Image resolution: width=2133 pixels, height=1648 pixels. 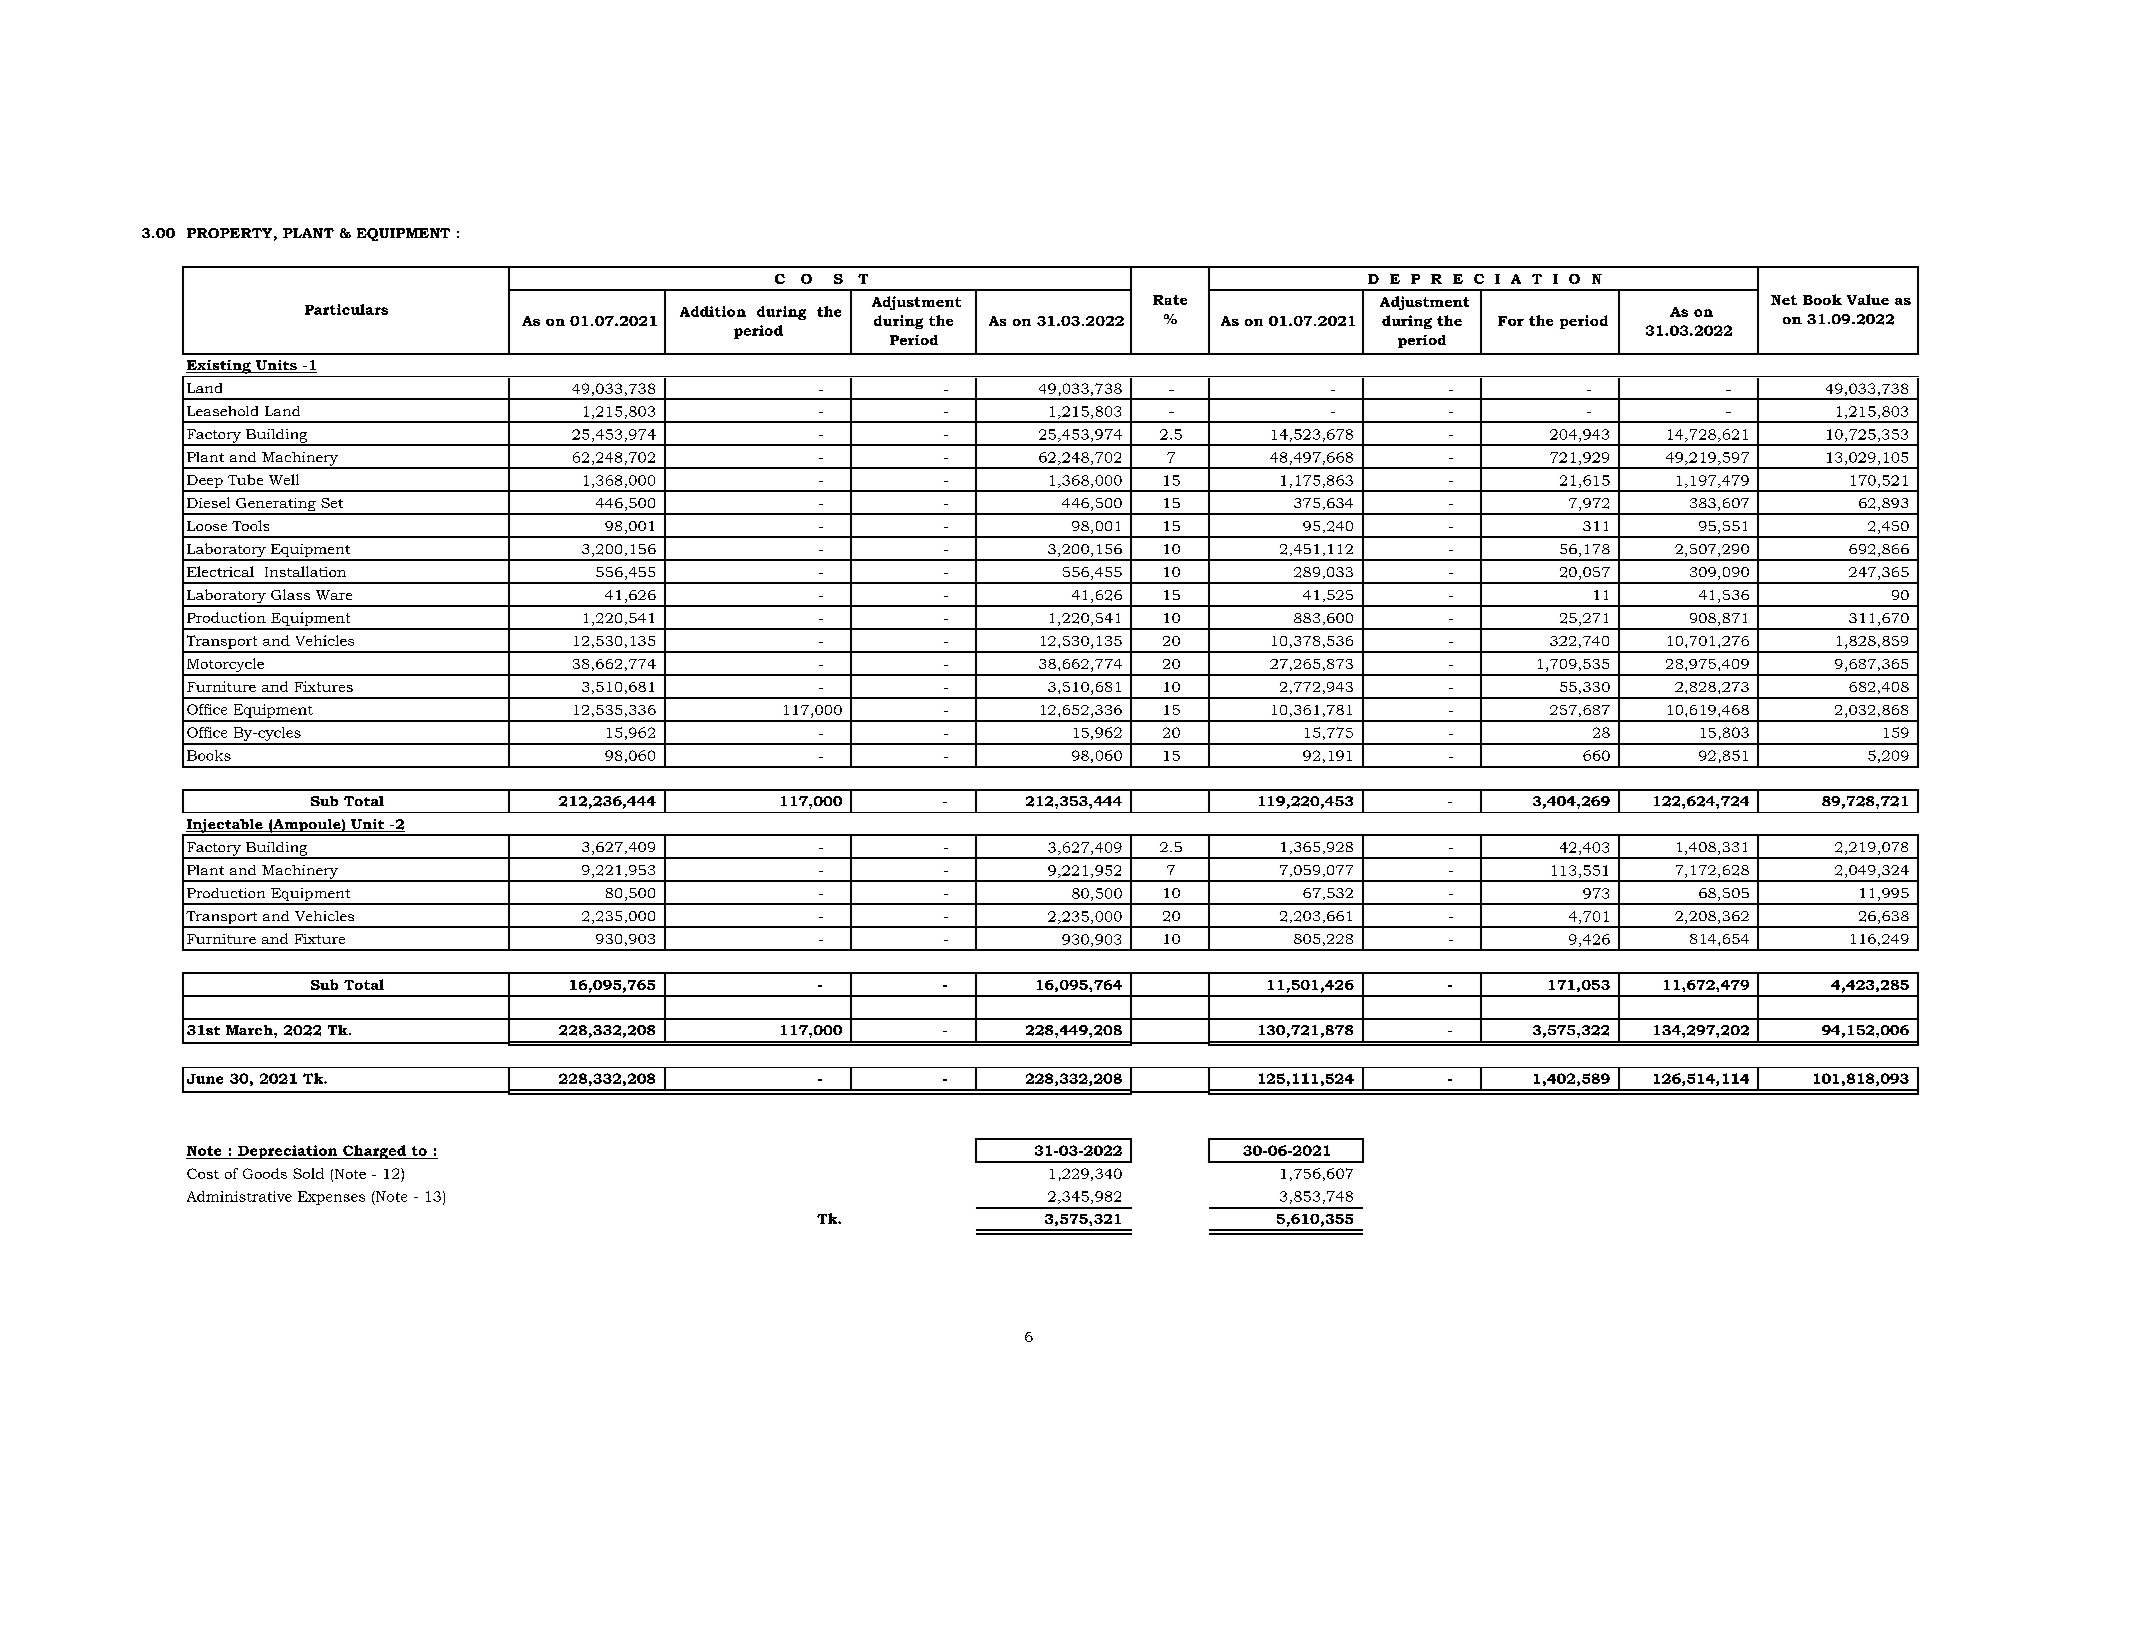 What do you see at coordinates (346, 309) in the screenshot?
I see `Particulars` at bounding box center [346, 309].
